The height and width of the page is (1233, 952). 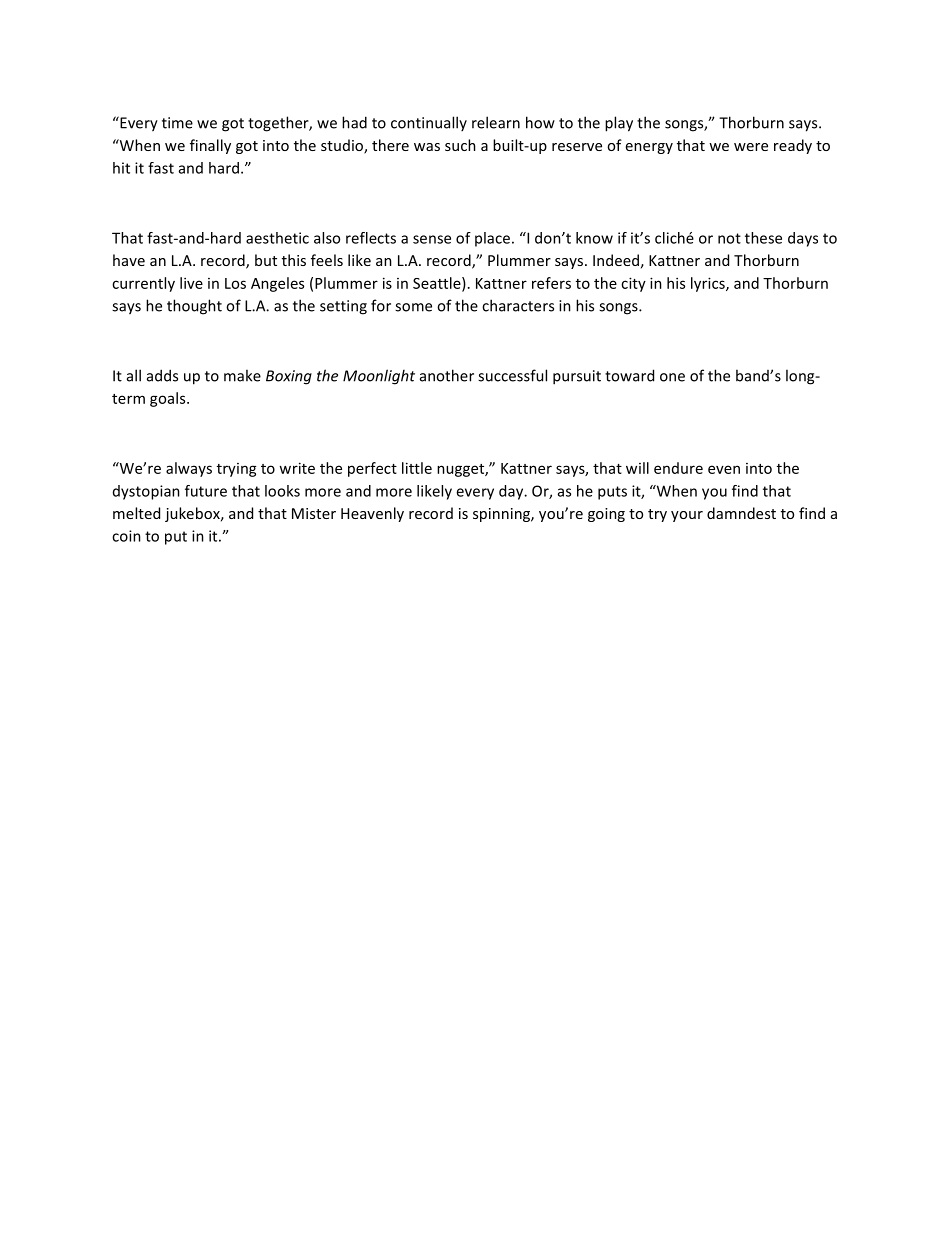 What do you see at coordinates (751, 147) in the page?
I see `were` at bounding box center [751, 147].
